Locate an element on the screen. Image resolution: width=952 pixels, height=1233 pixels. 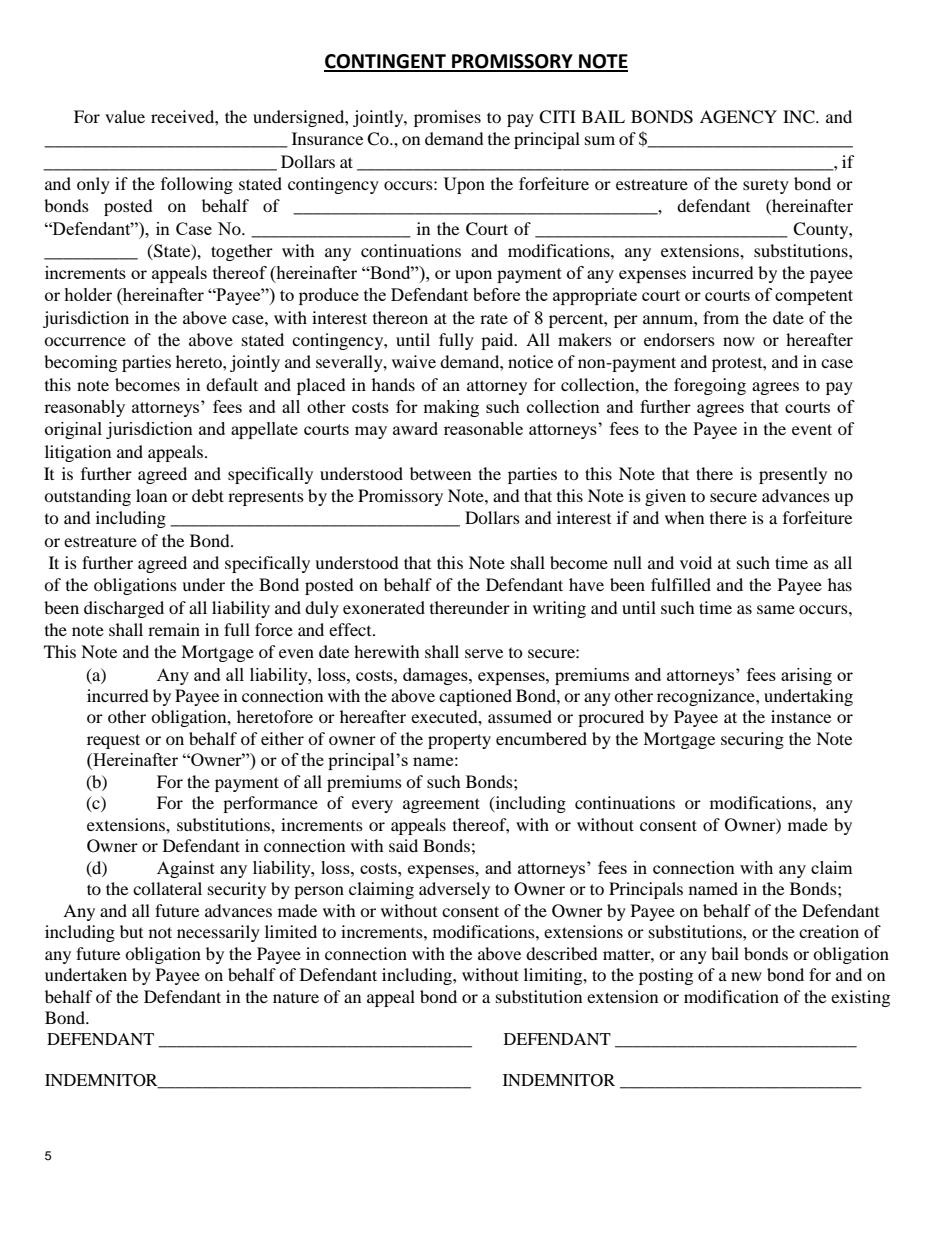
remain is located at coordinates (174, 629).
